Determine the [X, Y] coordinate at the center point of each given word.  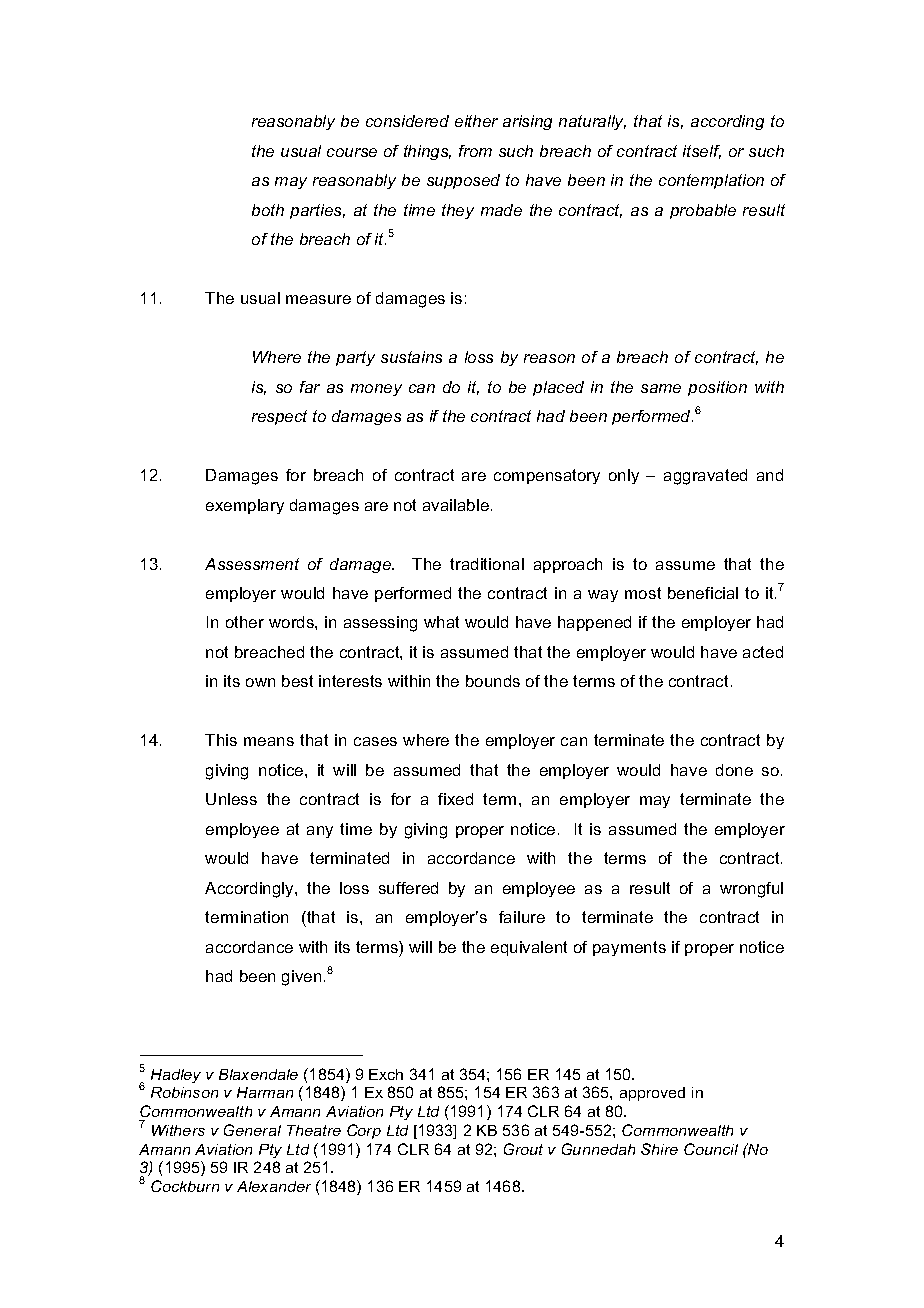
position [717, 388]
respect [279, 417]
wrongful [751, 890]
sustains [411, 357]
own [260, 682]
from [475, 151]
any [320, 832]
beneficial [703, 593]
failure [522, 917]
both [268, 210]
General [252, 1130]
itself [702, 152]
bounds [493, 681]
